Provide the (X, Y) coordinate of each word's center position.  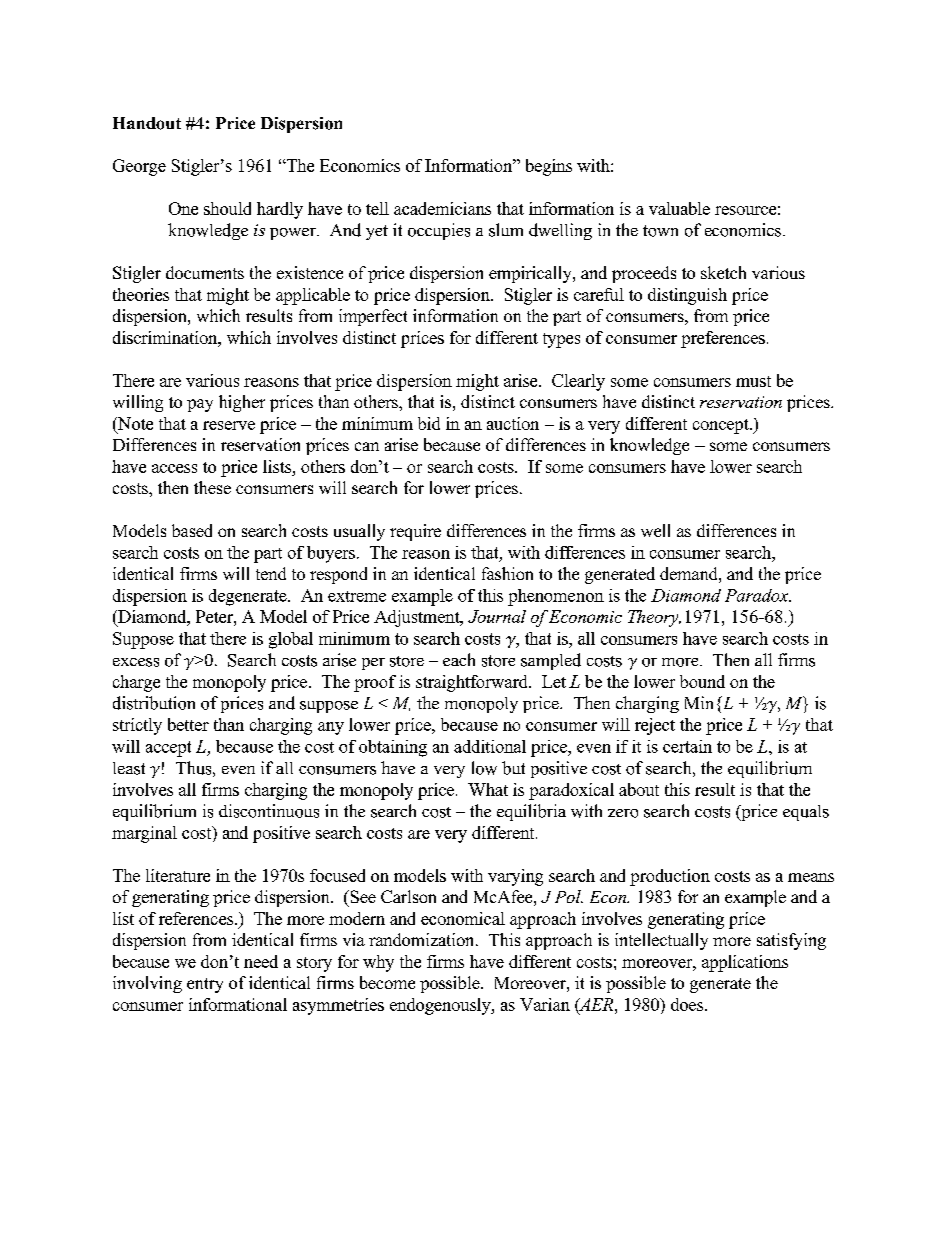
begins (549, 167)
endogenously (441, 1006)
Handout (147, 123)
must (753, 381)
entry (205, 985)
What (488, 789)
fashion (507, 573)
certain (687, 746)
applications (745, 963)
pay (200, 405)
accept (168, 749)
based (192, 530)
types (561, 340)
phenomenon (556, 597)
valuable (679, 208)
